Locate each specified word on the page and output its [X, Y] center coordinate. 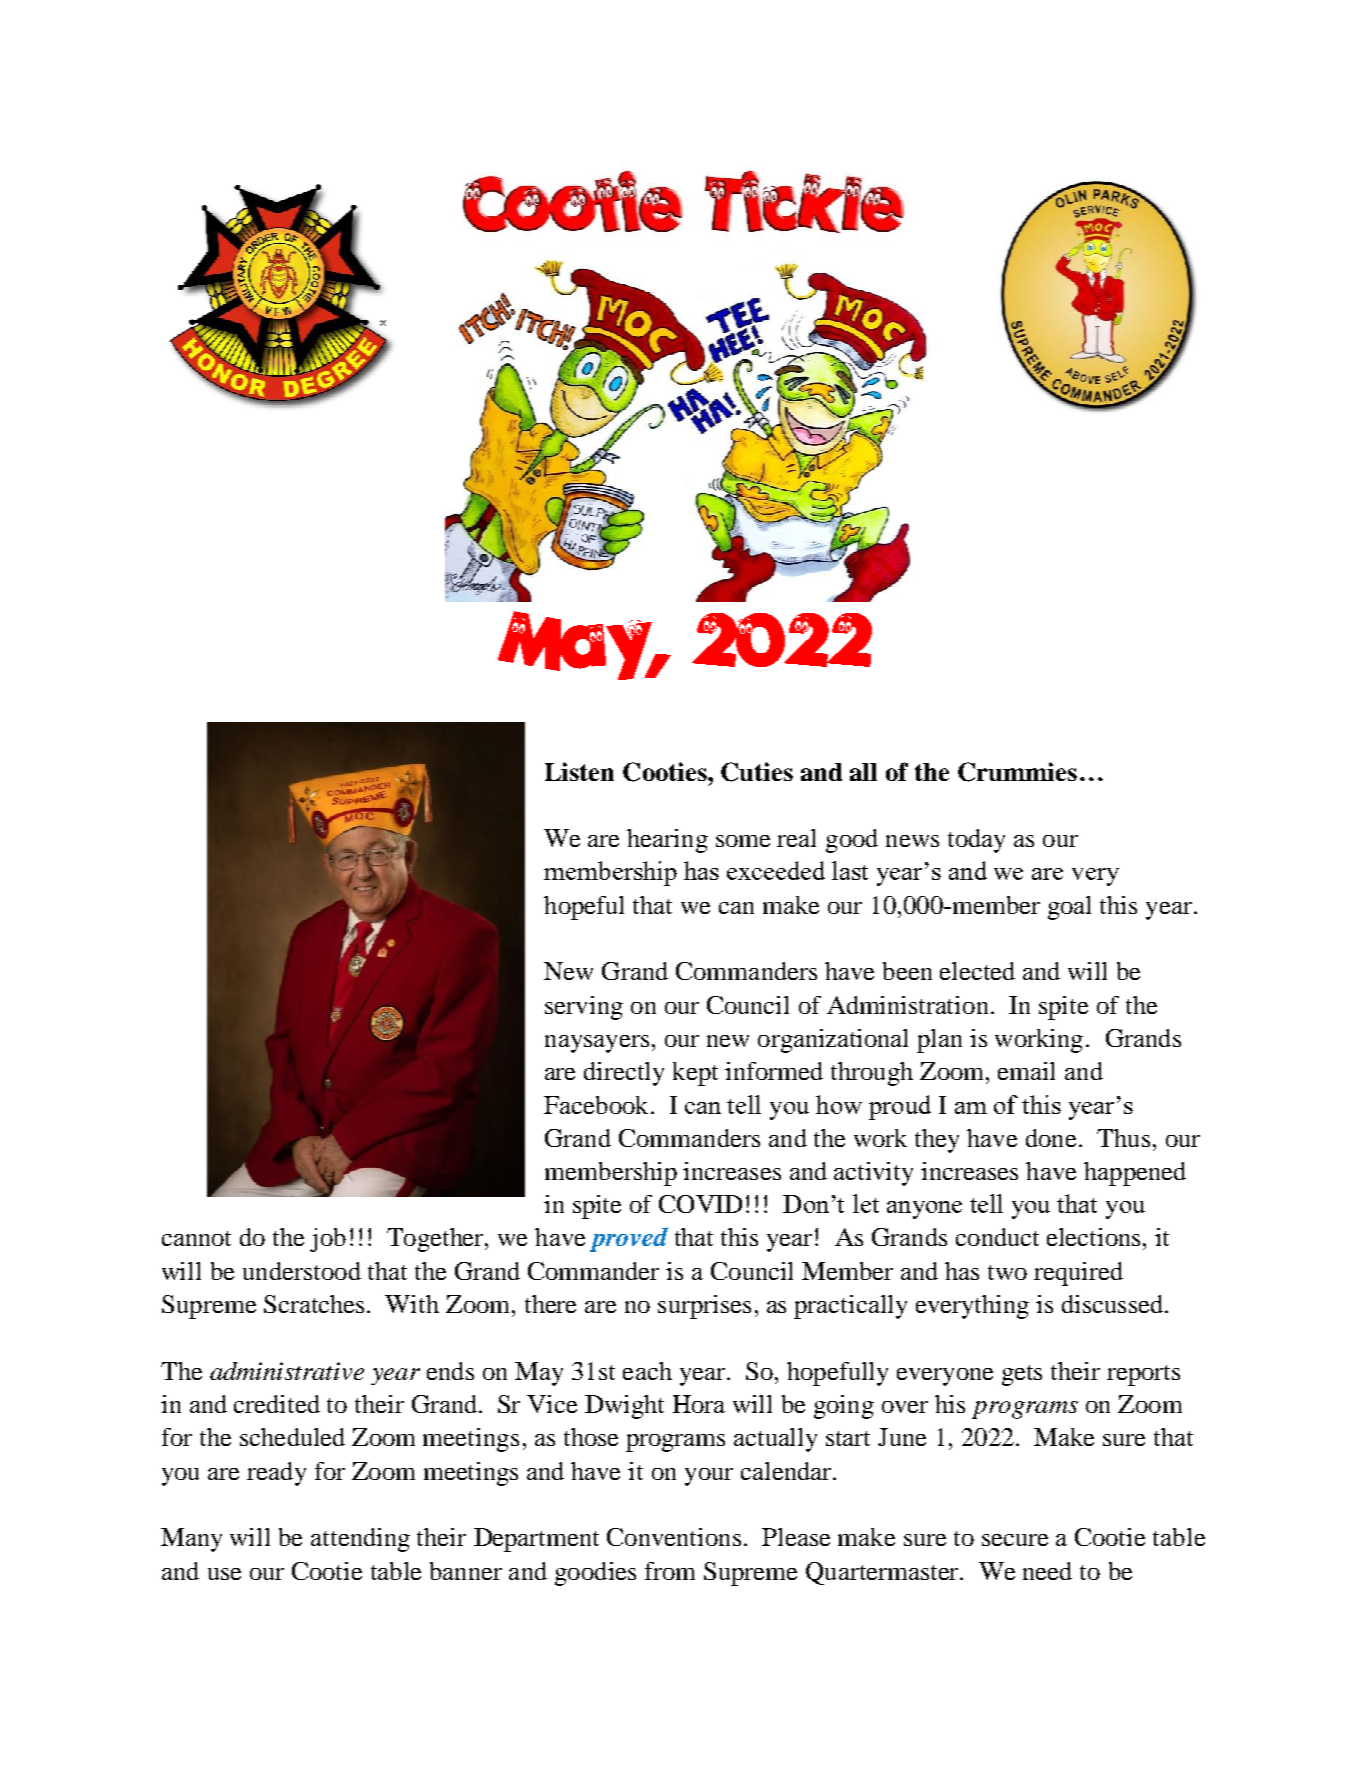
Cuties [757, 772]
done [1051, 1138]
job [328, 1240]
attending [360, 1540]
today [976, 841]
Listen [579, 771]
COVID [700, 1204]
